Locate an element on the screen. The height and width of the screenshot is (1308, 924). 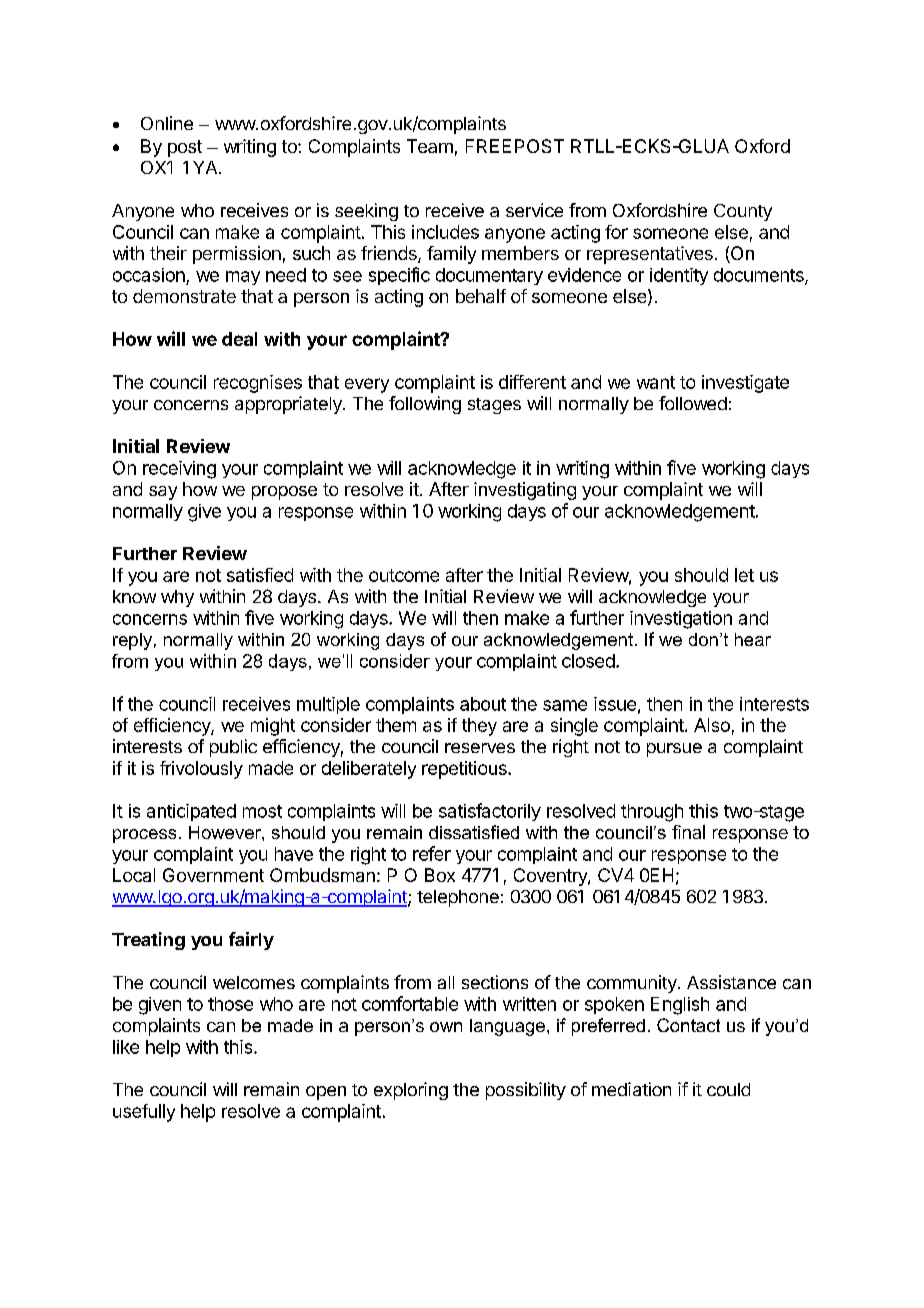
Team is located at coordinates (430, 146).
